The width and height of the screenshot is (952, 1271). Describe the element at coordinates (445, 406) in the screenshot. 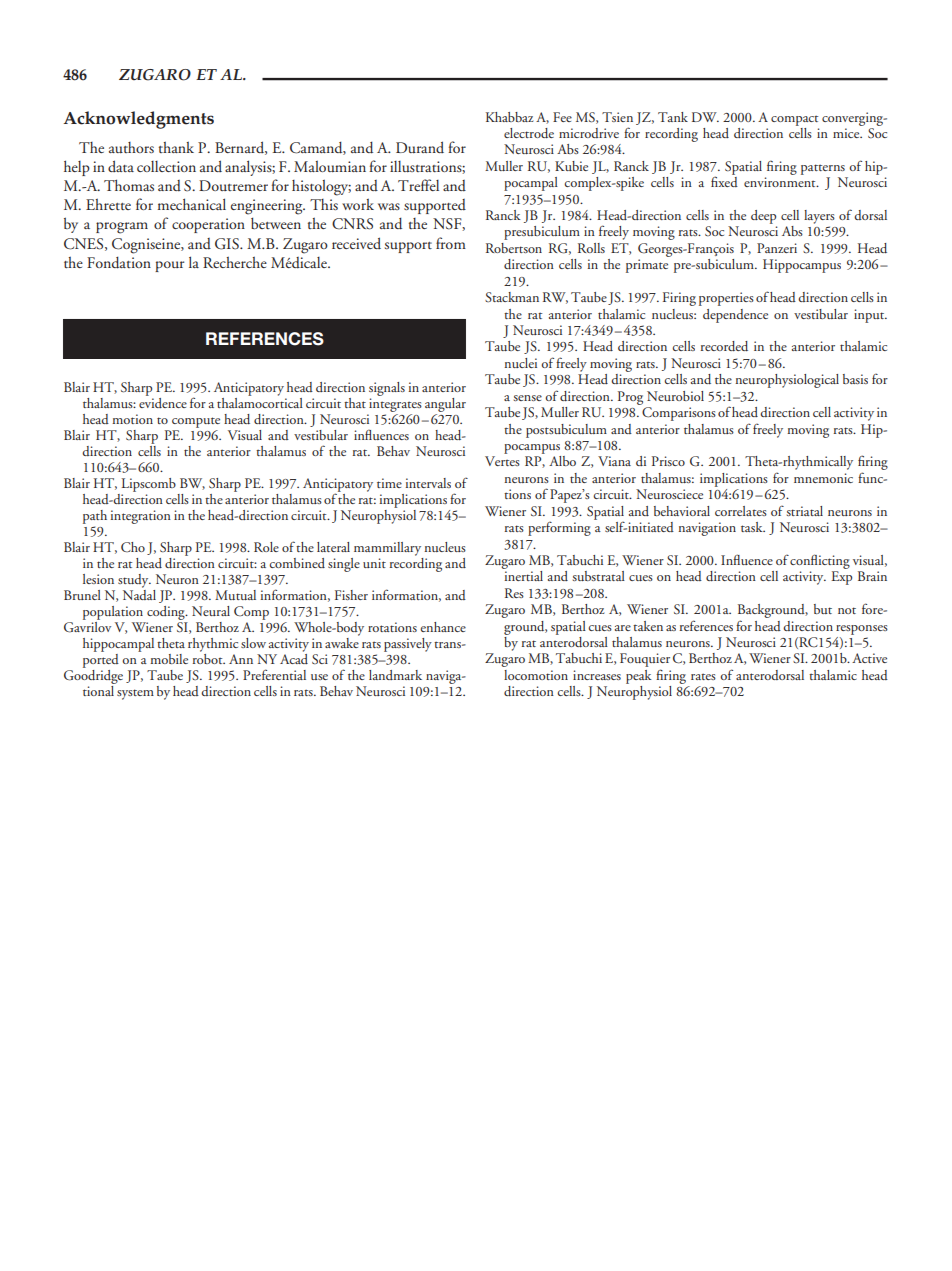

I see `angular` at that location.
